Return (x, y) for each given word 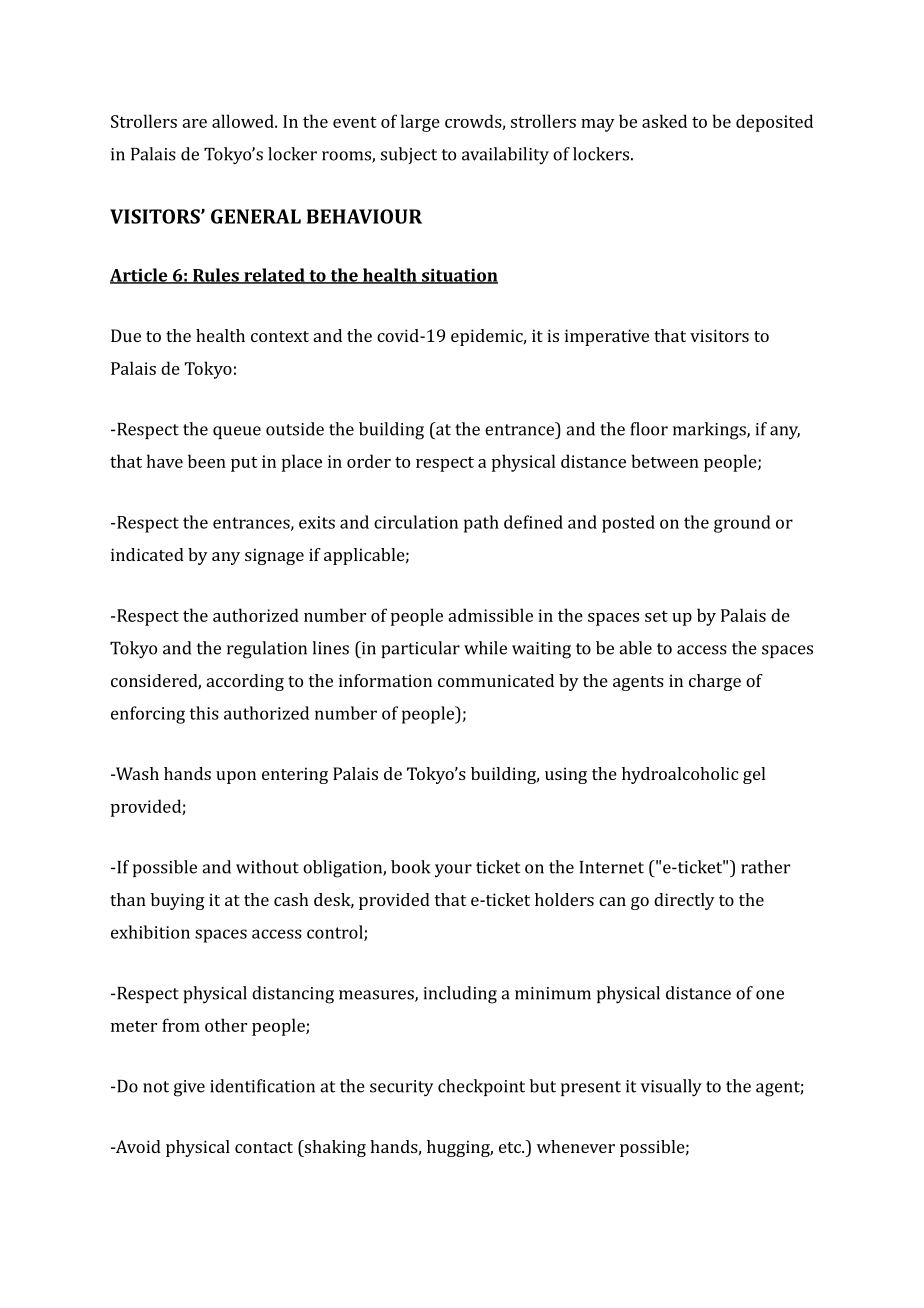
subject (409, 155)
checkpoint (481, 1087)
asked (664, 121)
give (189, 1088)
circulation (416, 522)
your (453, 870)
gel (754, 775)
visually (671, 1088)
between (665, 461)
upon (236, 777)
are (194, 123)
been (207, 461)
